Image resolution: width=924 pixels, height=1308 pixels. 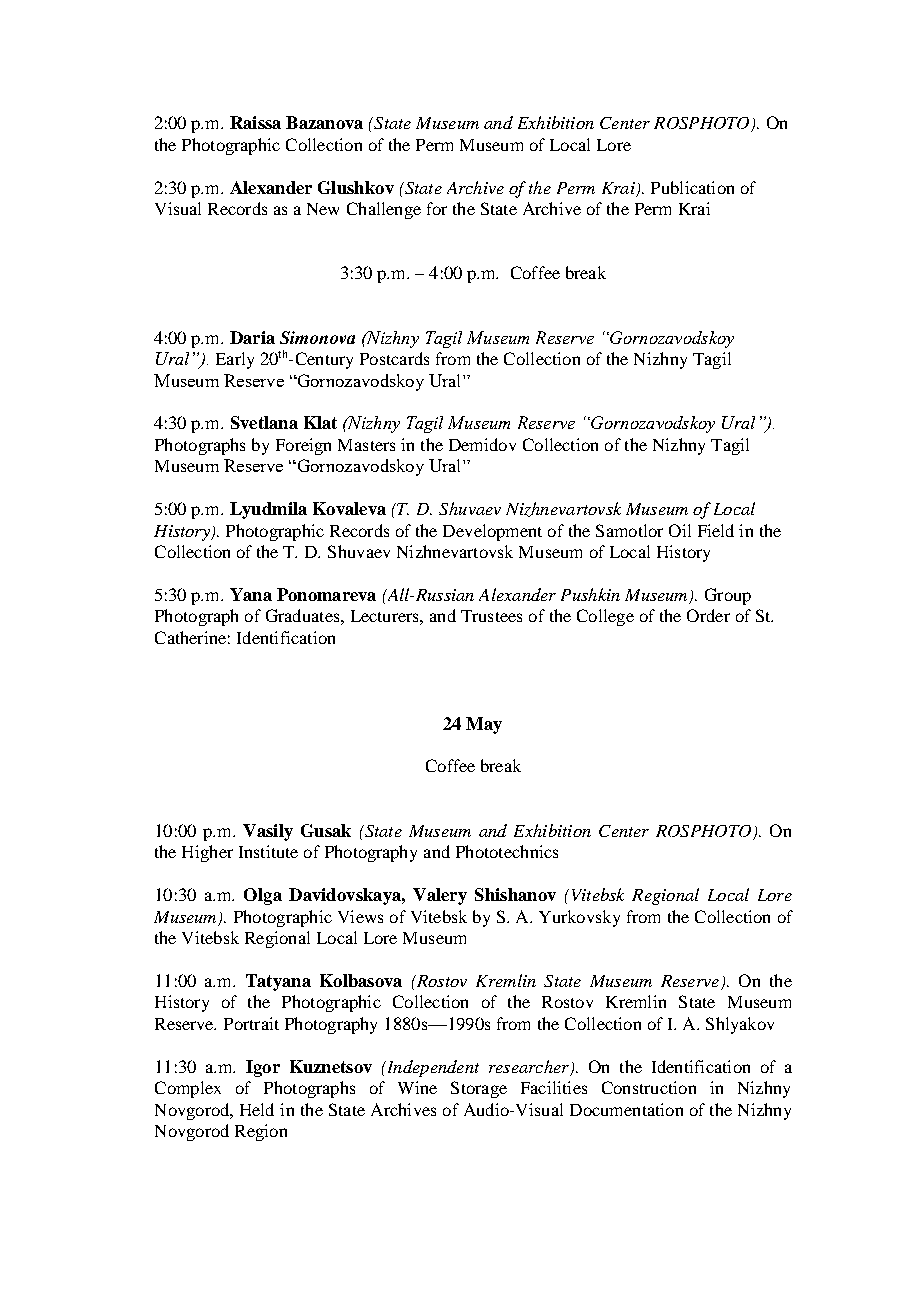 I want to click on Igor, so click(x=263, y=1068).
